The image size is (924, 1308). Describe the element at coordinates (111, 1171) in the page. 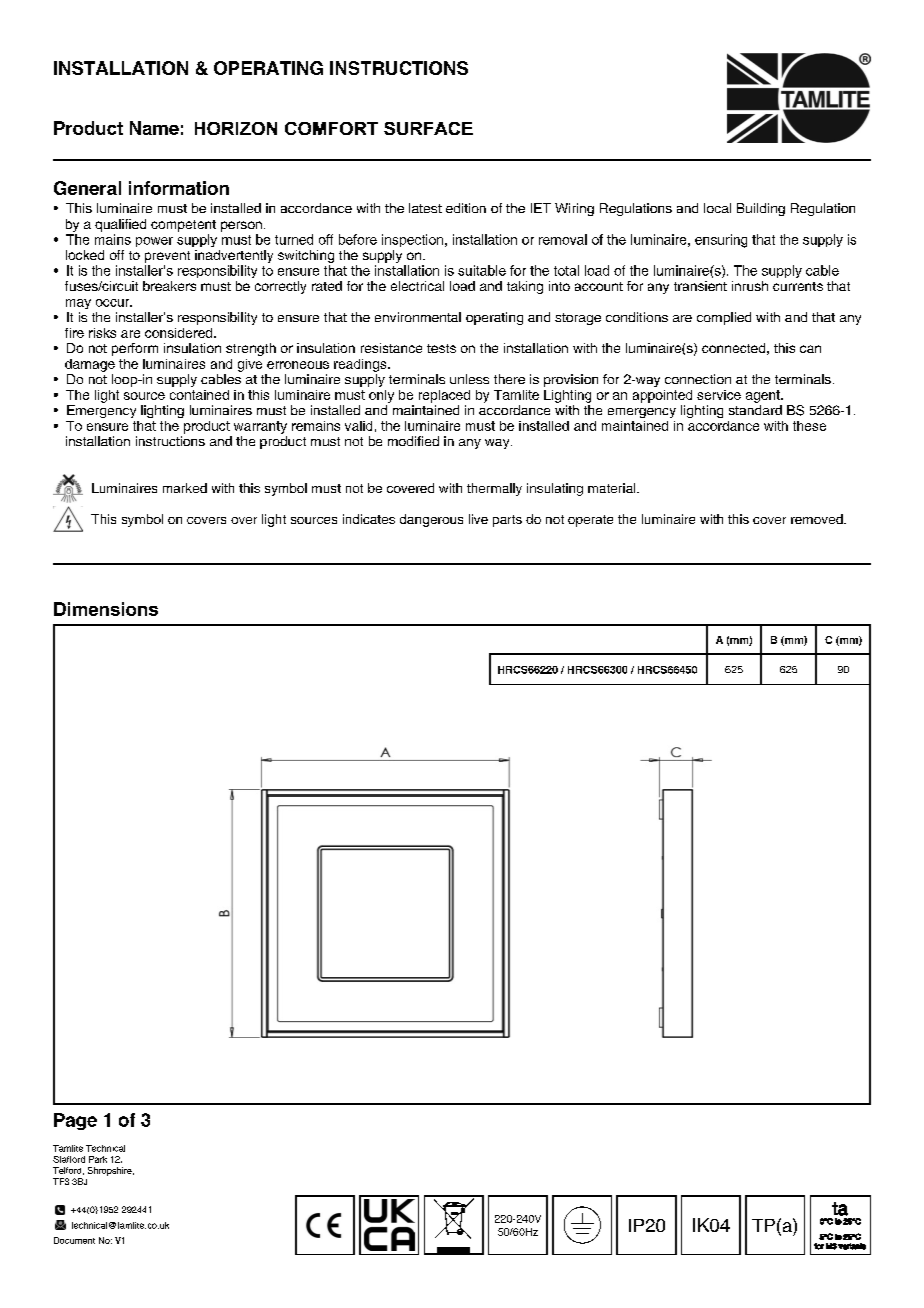

I see `Shropshire` at that location.
